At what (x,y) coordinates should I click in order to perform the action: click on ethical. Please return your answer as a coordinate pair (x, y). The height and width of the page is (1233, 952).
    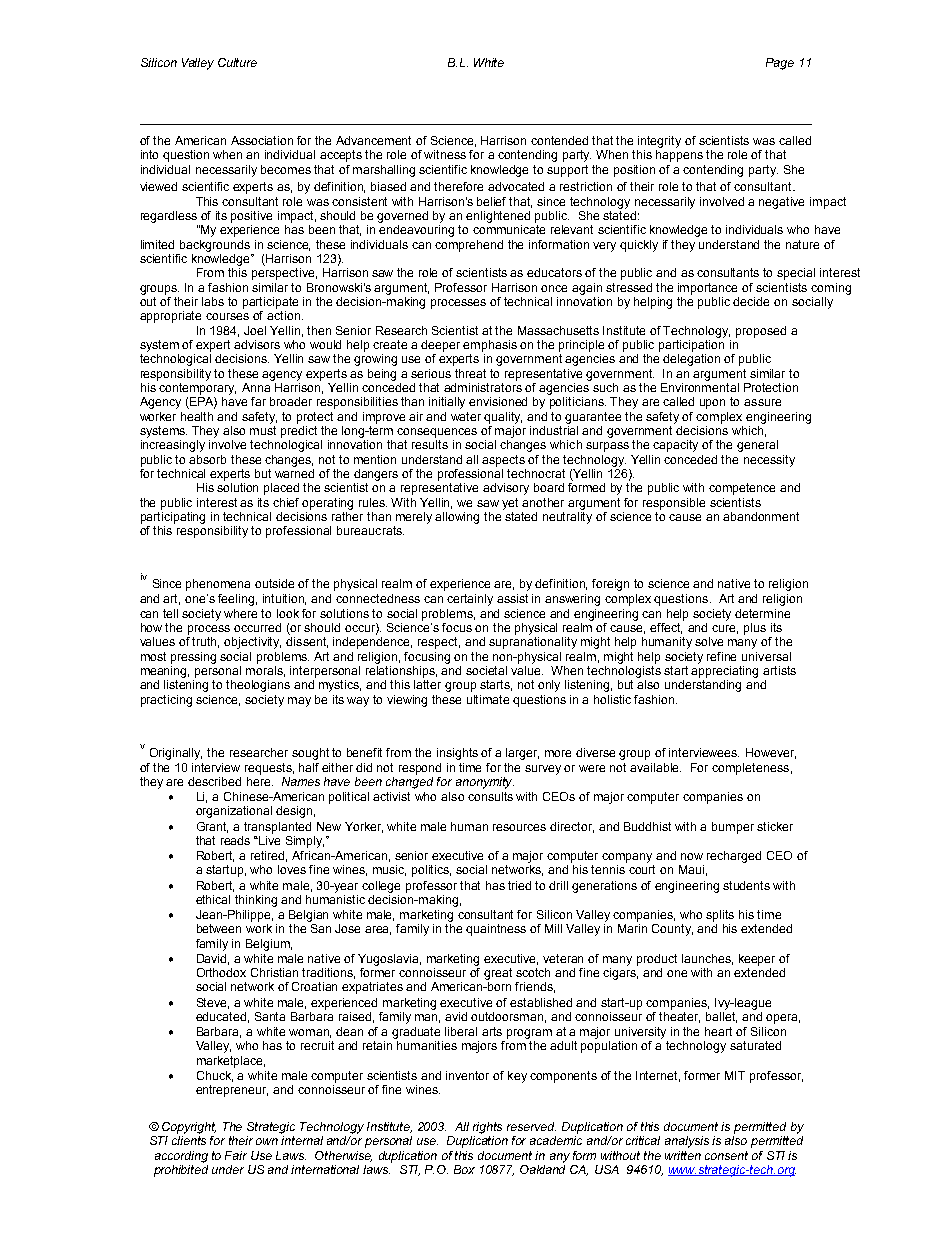
    Looking at the image, I should click on (213, 899).
